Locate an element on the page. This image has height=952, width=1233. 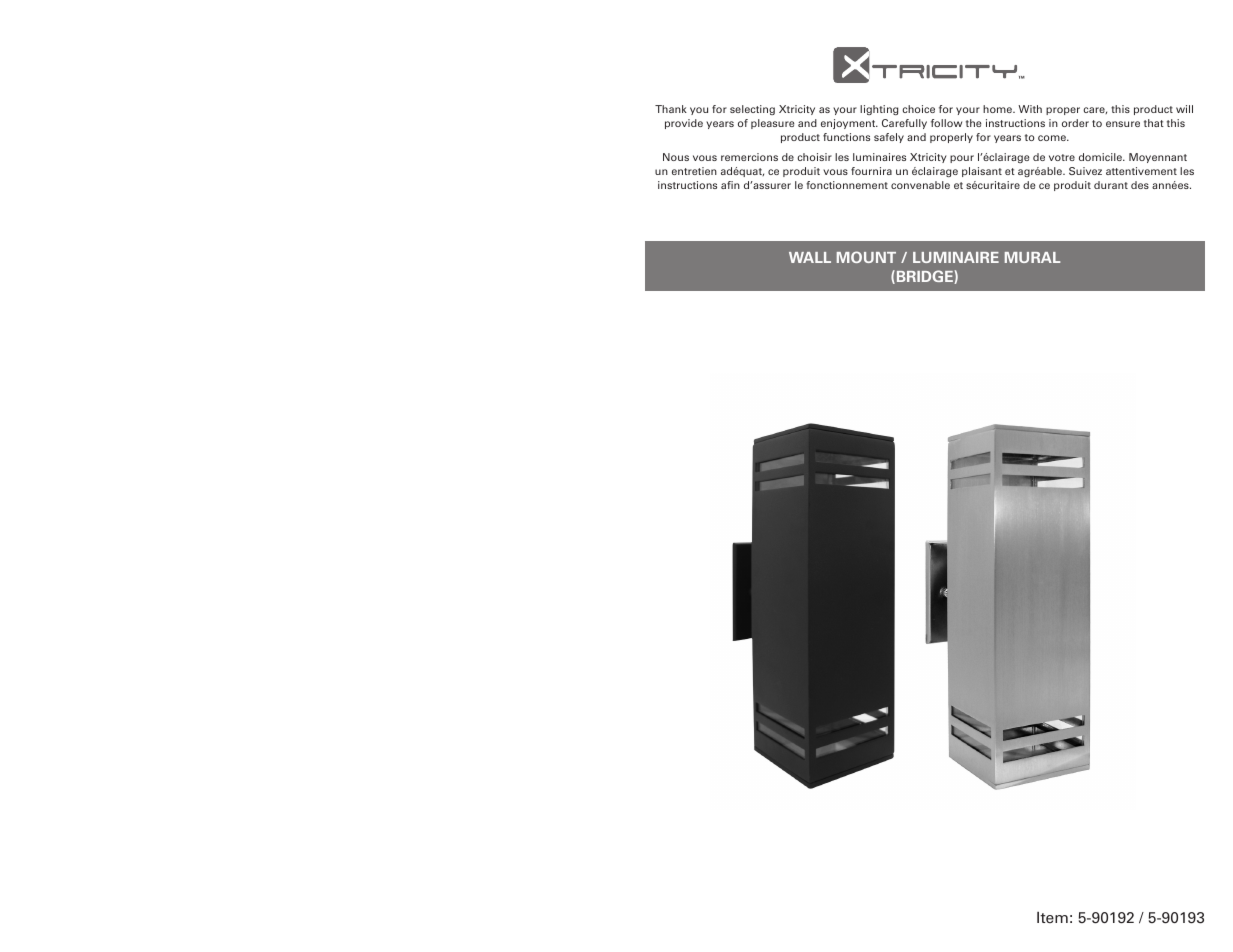
follow is located at coordinates (946, 123).
